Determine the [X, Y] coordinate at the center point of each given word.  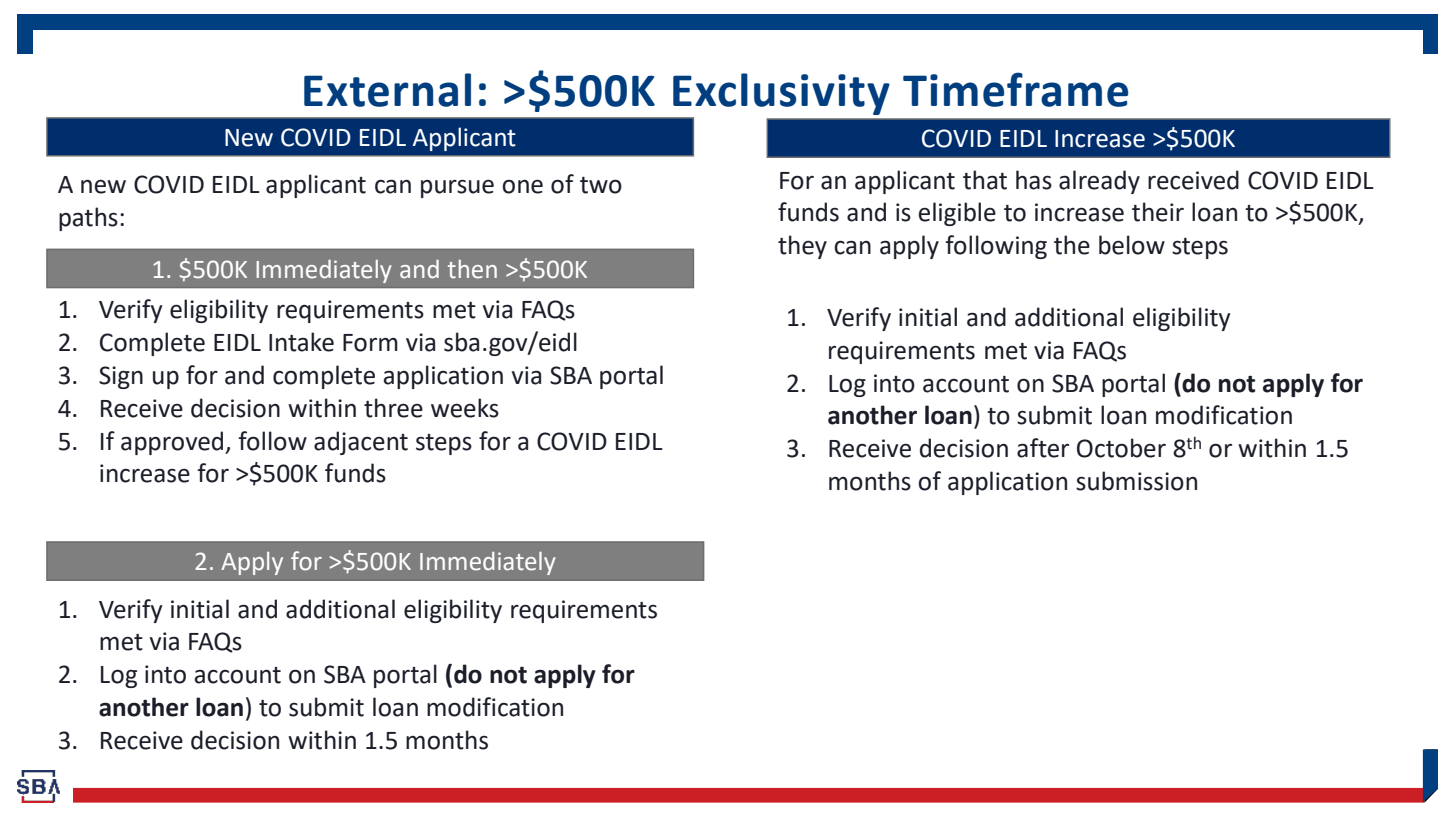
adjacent [361, 443]
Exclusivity [781, 94]
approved [173, 443]
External [387, 90]
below [1132, 245]
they [802, 247]
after [1043, 448]
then [472, 269]
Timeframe [1015, 89]
